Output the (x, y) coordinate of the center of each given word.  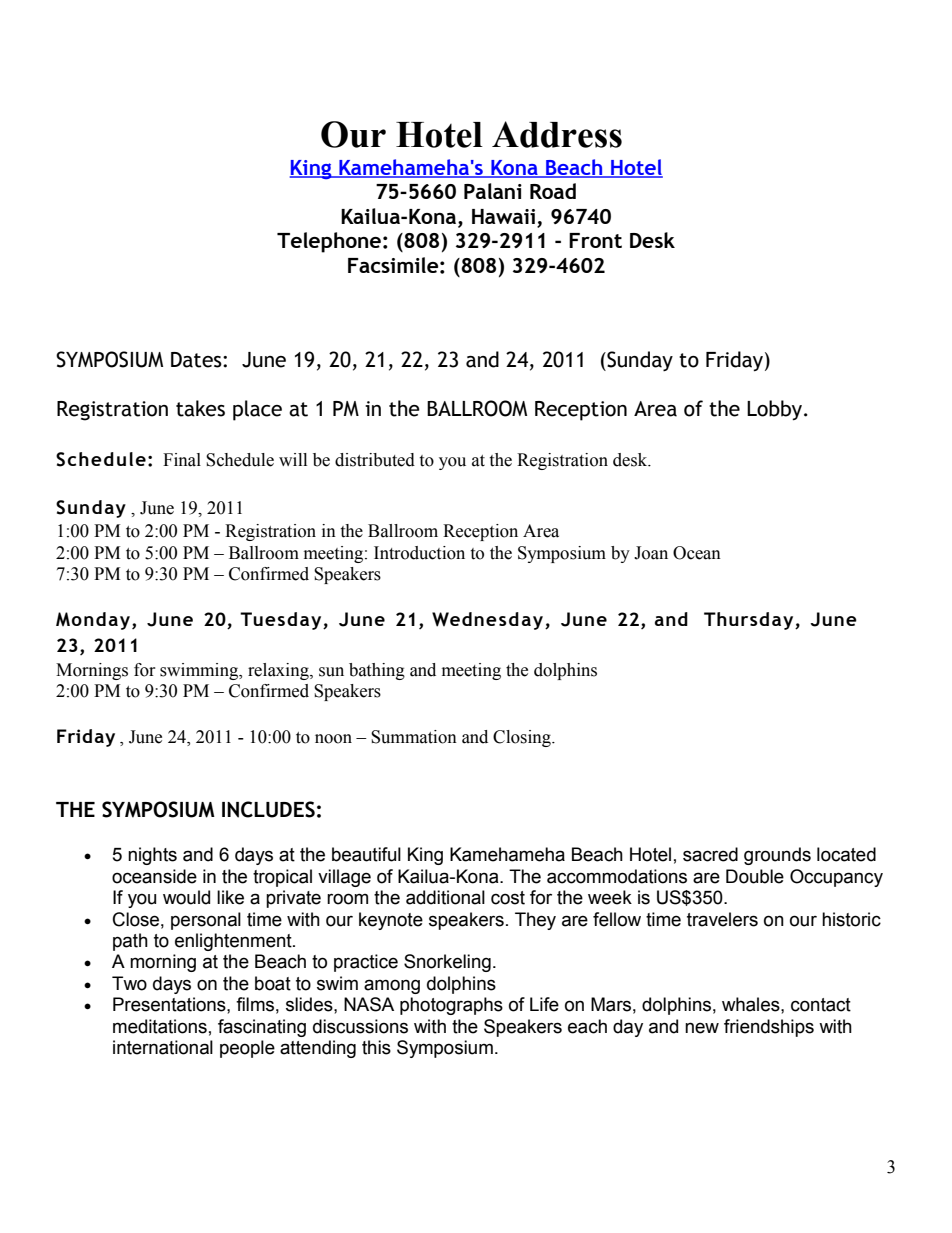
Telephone (329, 242)
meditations (160, 1026)
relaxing (279, 671)
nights (152, 856)
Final (182, 460)
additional (445, 897)
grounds (777, 856)
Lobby (774, 410)
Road (553, 191)
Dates (197, 360)
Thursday (750, 621)
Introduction (419, 553)
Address (557, 134)
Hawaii (503, 216)
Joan (651, 553)
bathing (377, 671)
